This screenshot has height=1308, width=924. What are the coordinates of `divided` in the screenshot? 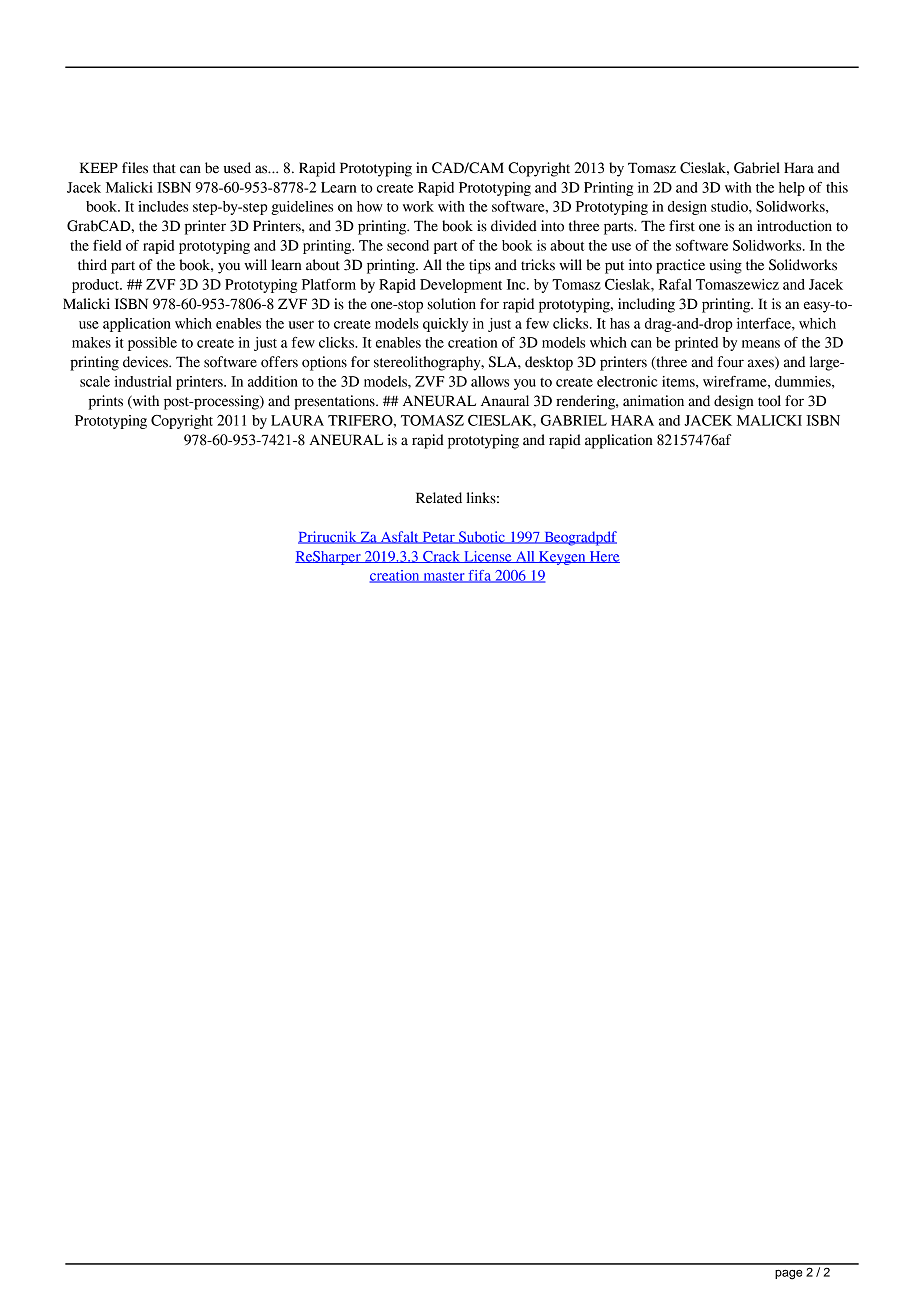 It's located at (514, 226).
